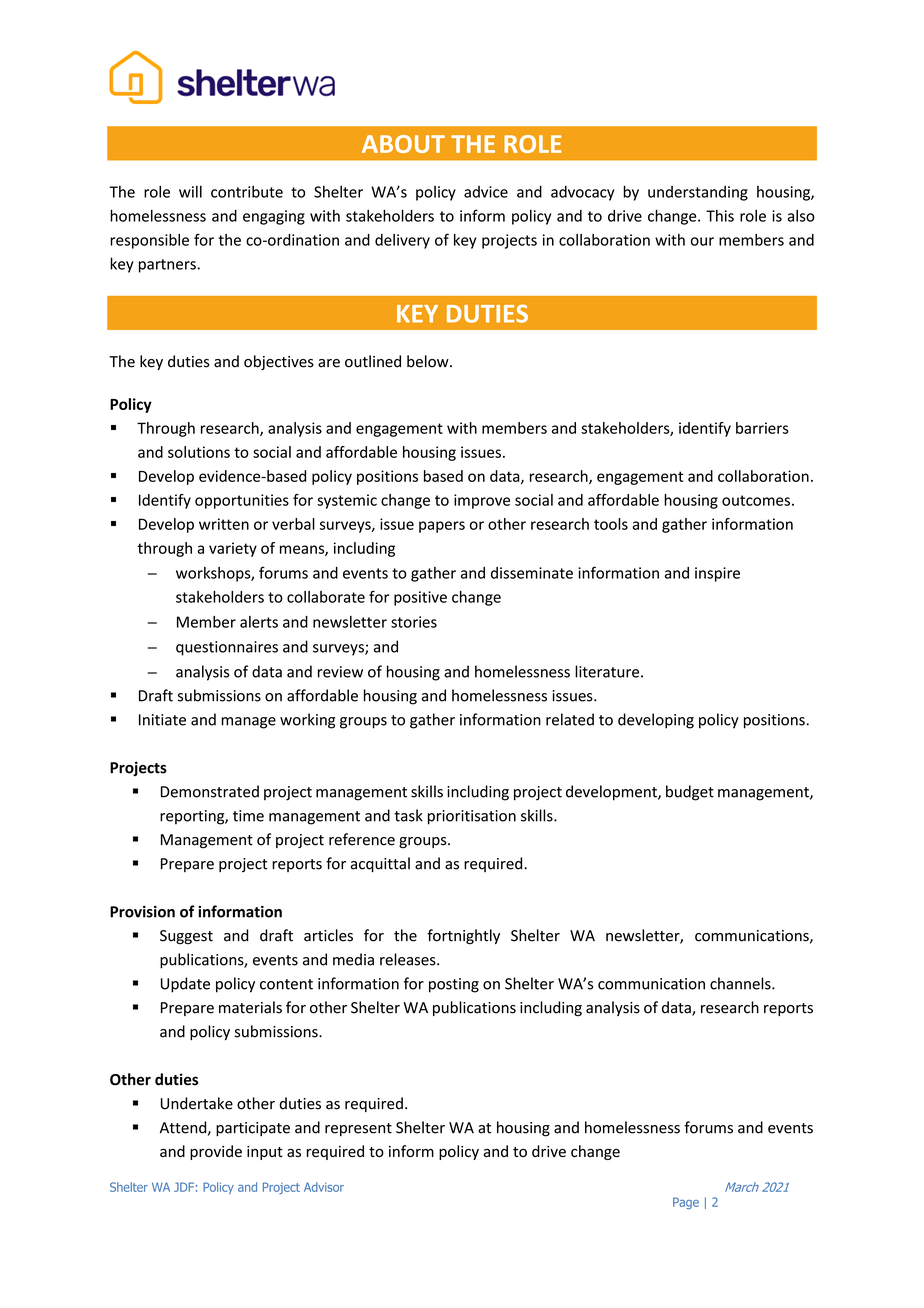  I want to click on inspire, so click(717, 574).
